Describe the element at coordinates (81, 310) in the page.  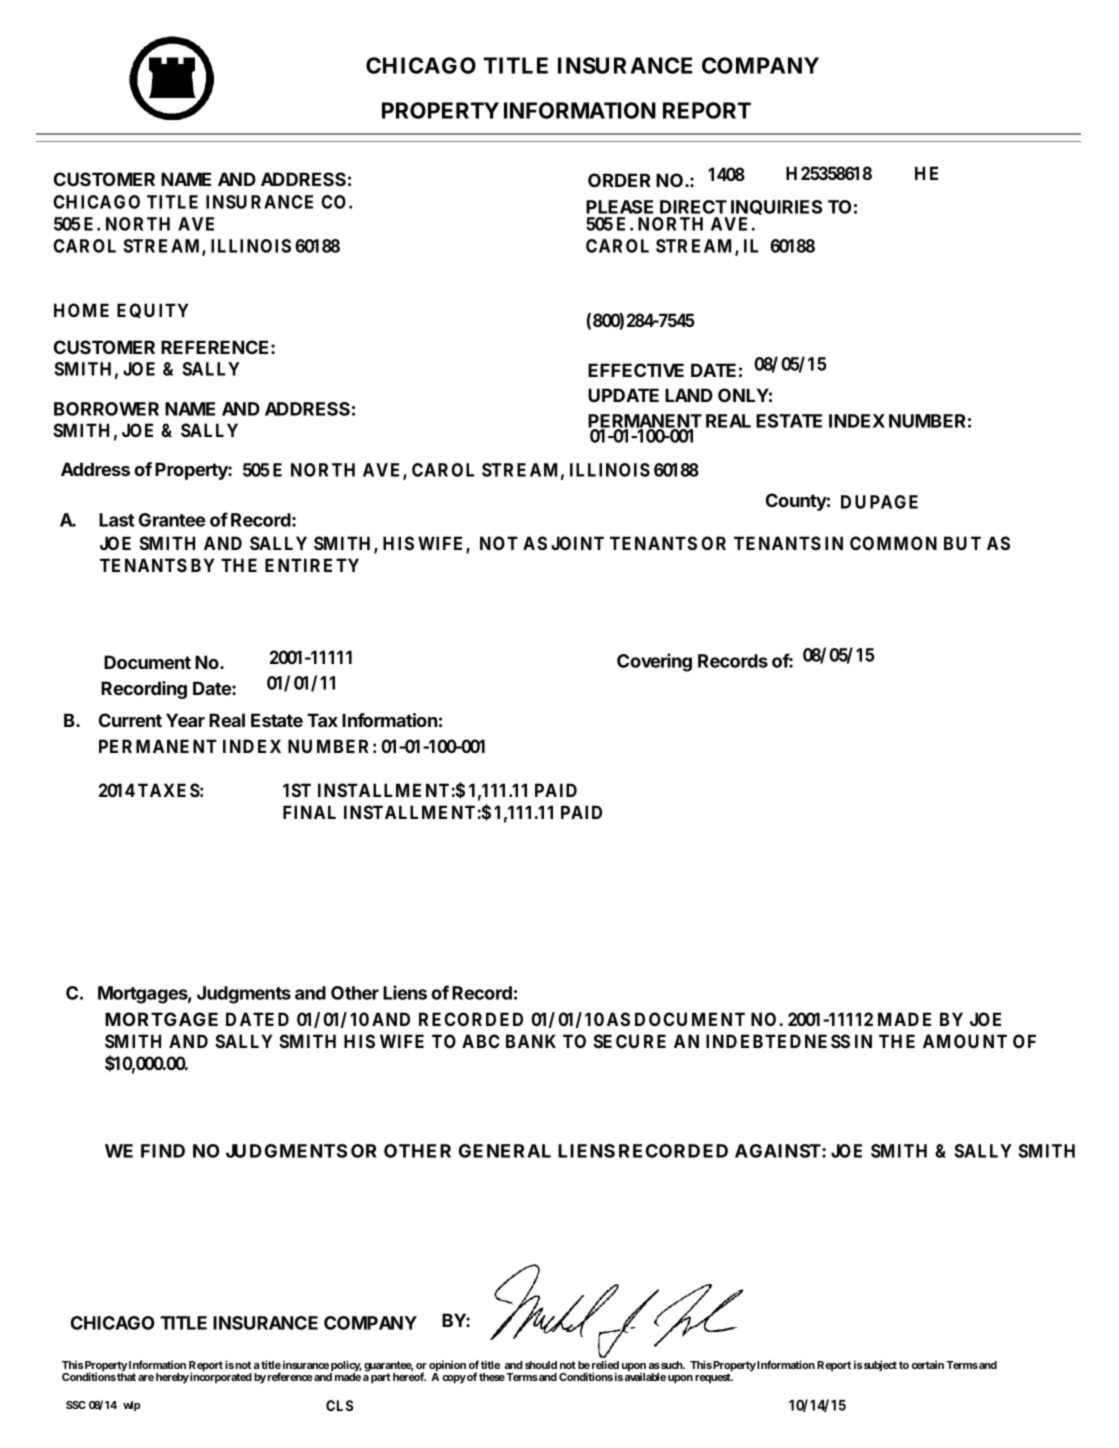
I see `HOME` at that location.
